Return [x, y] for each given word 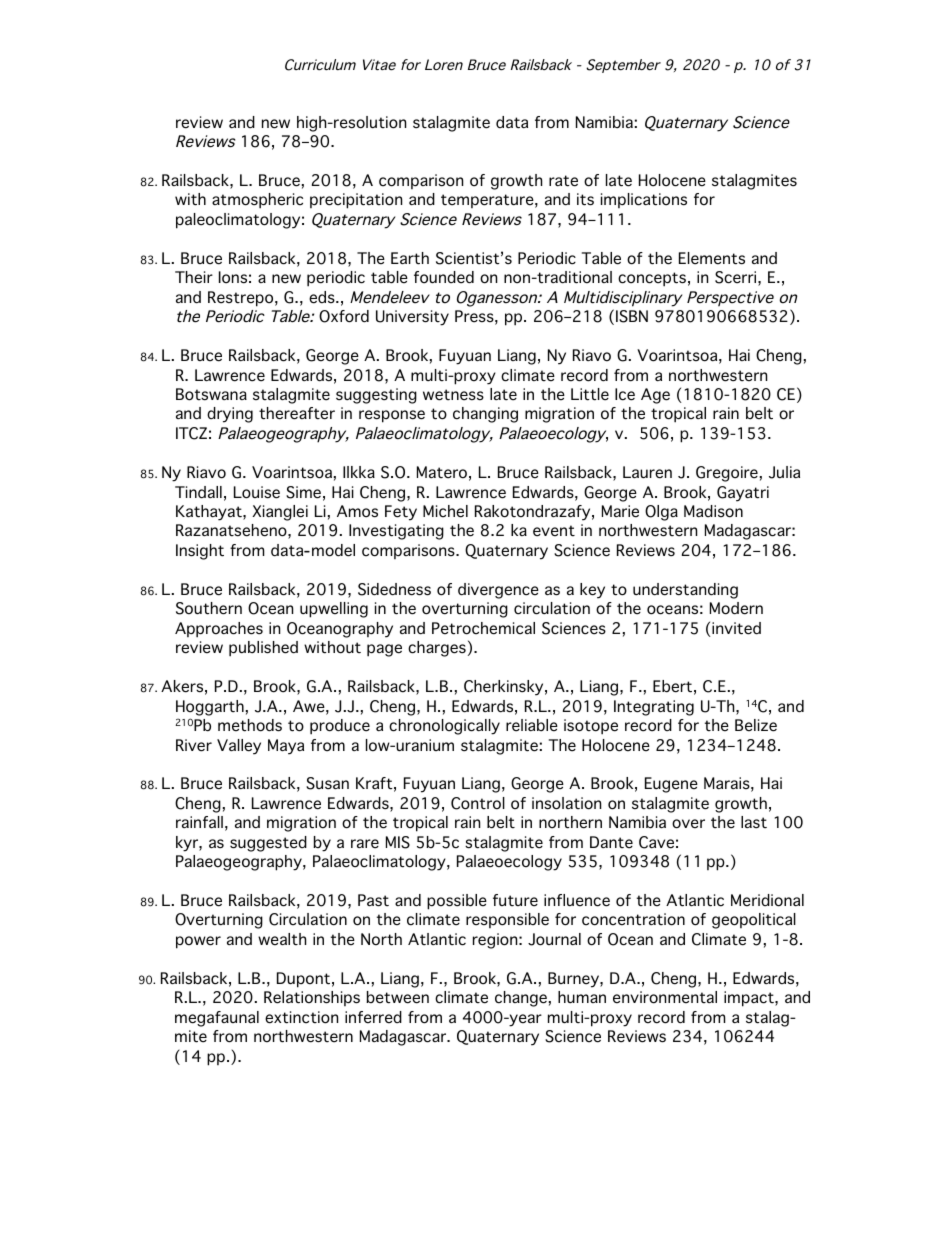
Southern [209, 608]
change [521, 999]
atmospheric [257, 201]
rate [563, 181]
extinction [301, 1017]
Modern [736, 608]
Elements [712, 258]
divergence [498, 591]
